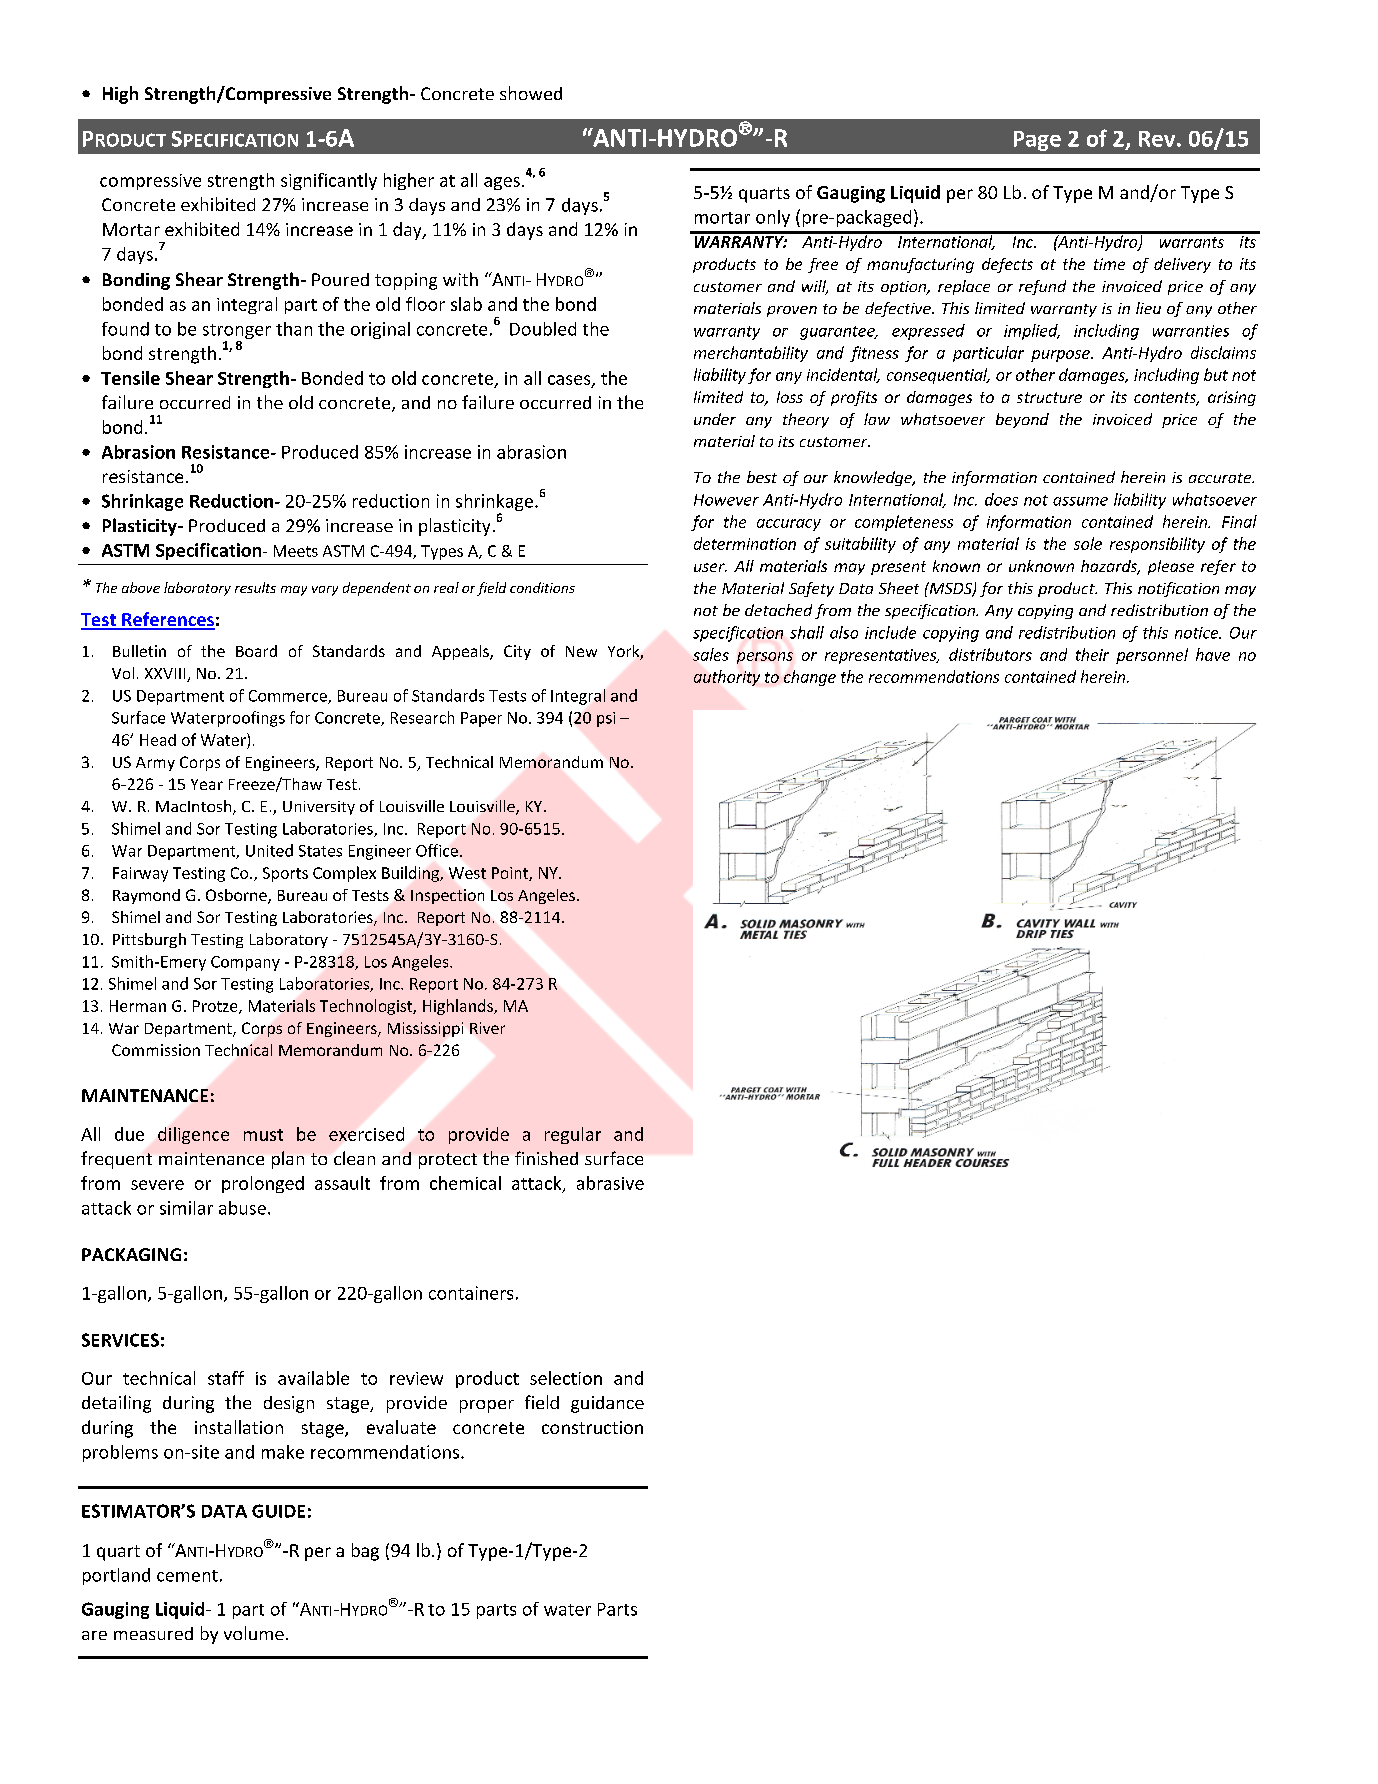  I want to click on must, so click(263, 1135).
